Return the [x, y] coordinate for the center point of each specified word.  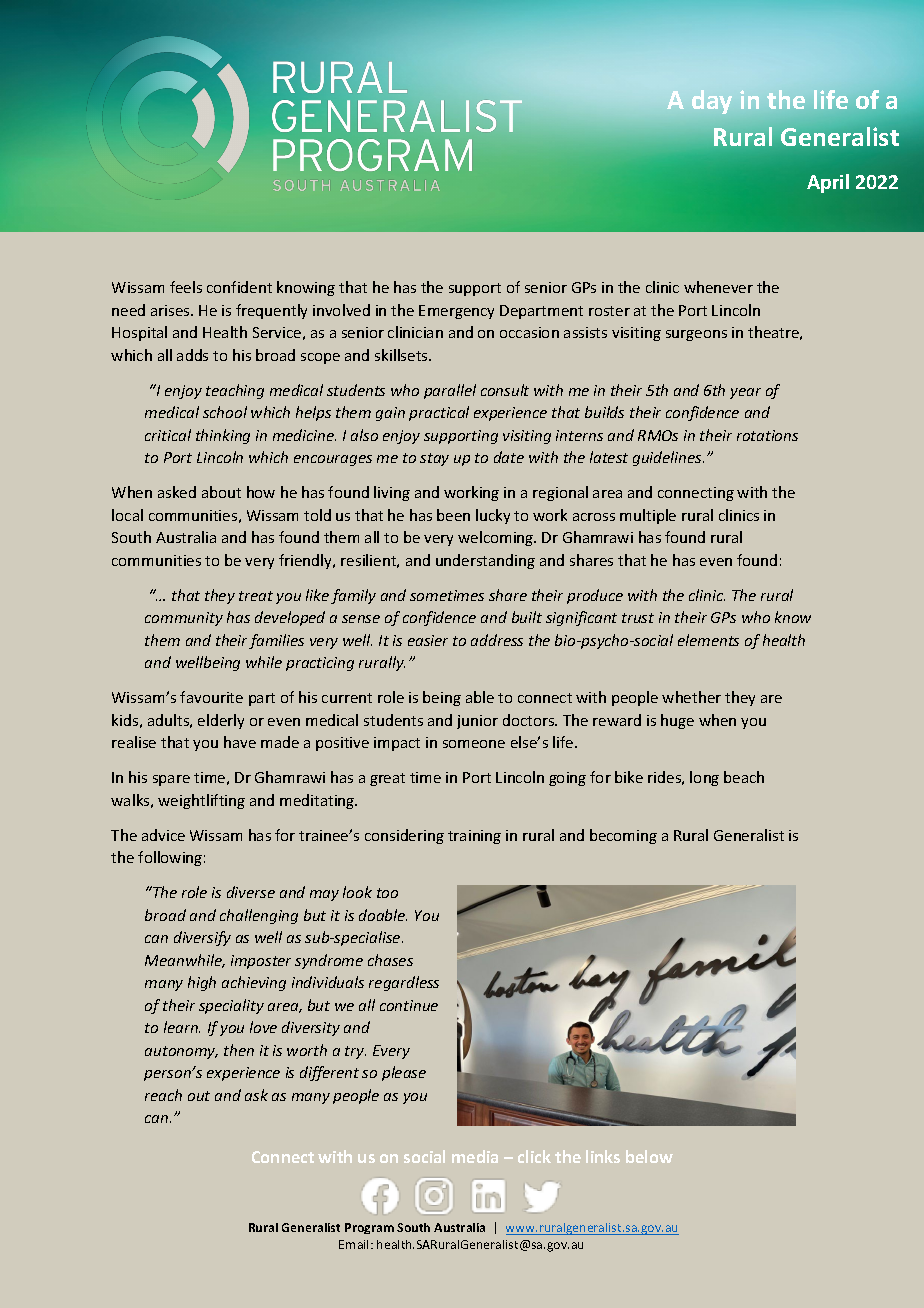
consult [505, 390]
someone [474, 744]
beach [744, 777]
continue [409, 1005]
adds [192, 355]
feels [186, 287]
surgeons [696, 335]
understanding [485, 561]
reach [163, 1095]
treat [256, 596]
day [712, 102]
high [202, 983]
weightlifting [201, 801]
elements [708, 640]
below [649, 1156]
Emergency [456, 312]
